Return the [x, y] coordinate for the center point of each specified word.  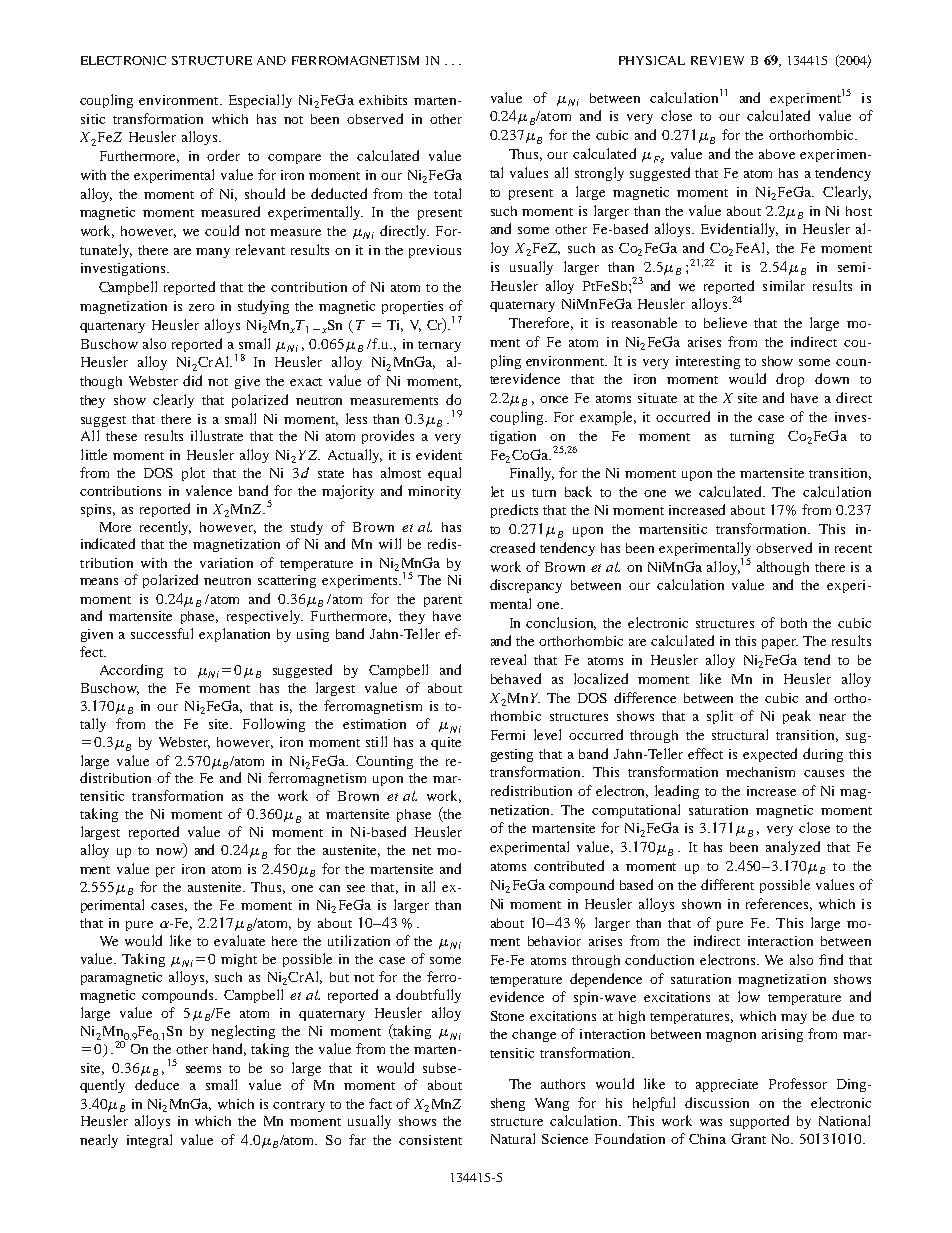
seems [203, 1069]
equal [444, 474]
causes [824, 773]
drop [790, 380]
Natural [513, 1138]
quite [446, 743]
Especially [260, 101]
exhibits [383, 100]
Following [274, 725]
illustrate [217, 435]
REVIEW [717, 60]
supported [759, 1122]
